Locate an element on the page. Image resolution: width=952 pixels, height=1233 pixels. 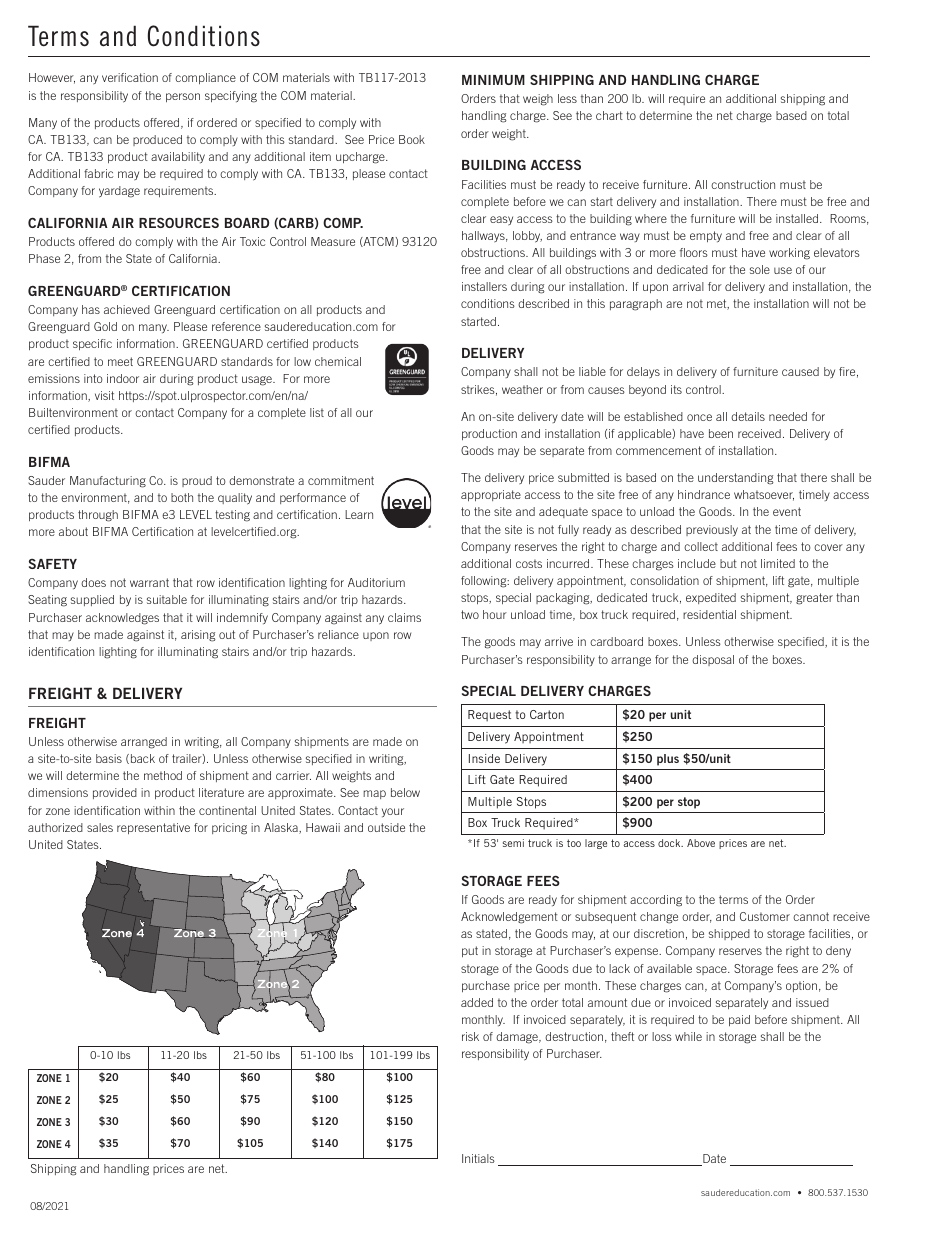
risk is located at coordinates (470, 1036).
